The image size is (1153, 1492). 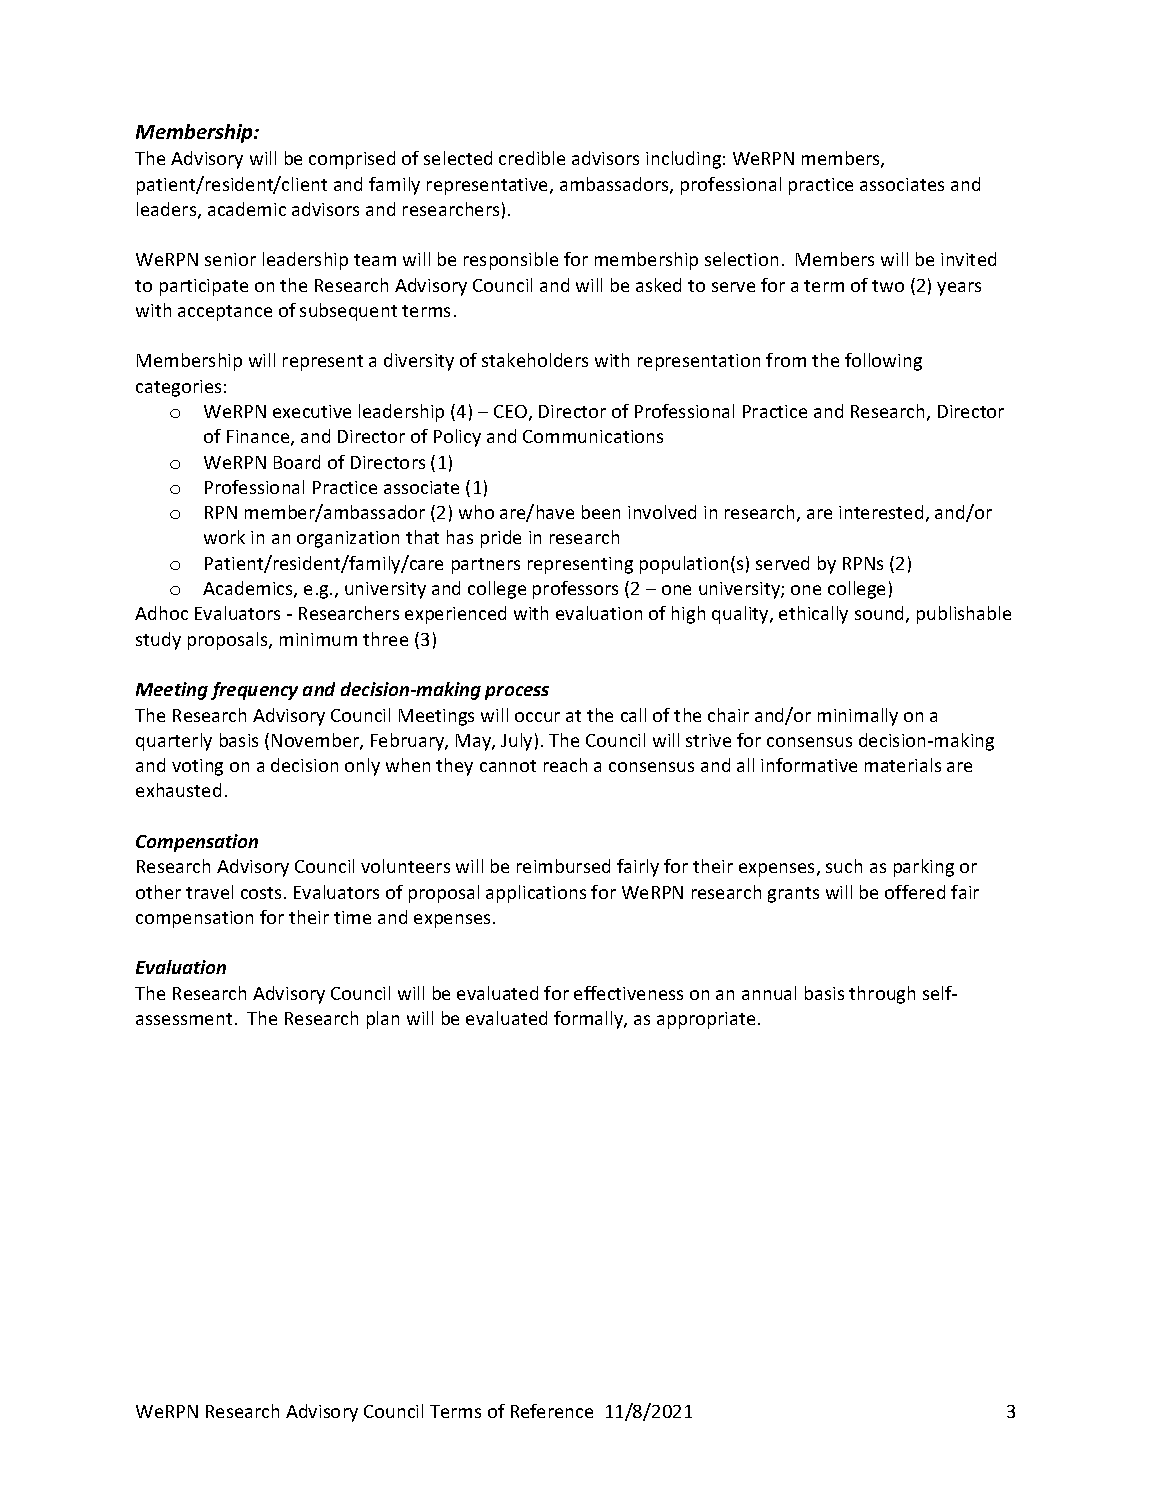 I want to click on voting, so click(x=197, y=767).
